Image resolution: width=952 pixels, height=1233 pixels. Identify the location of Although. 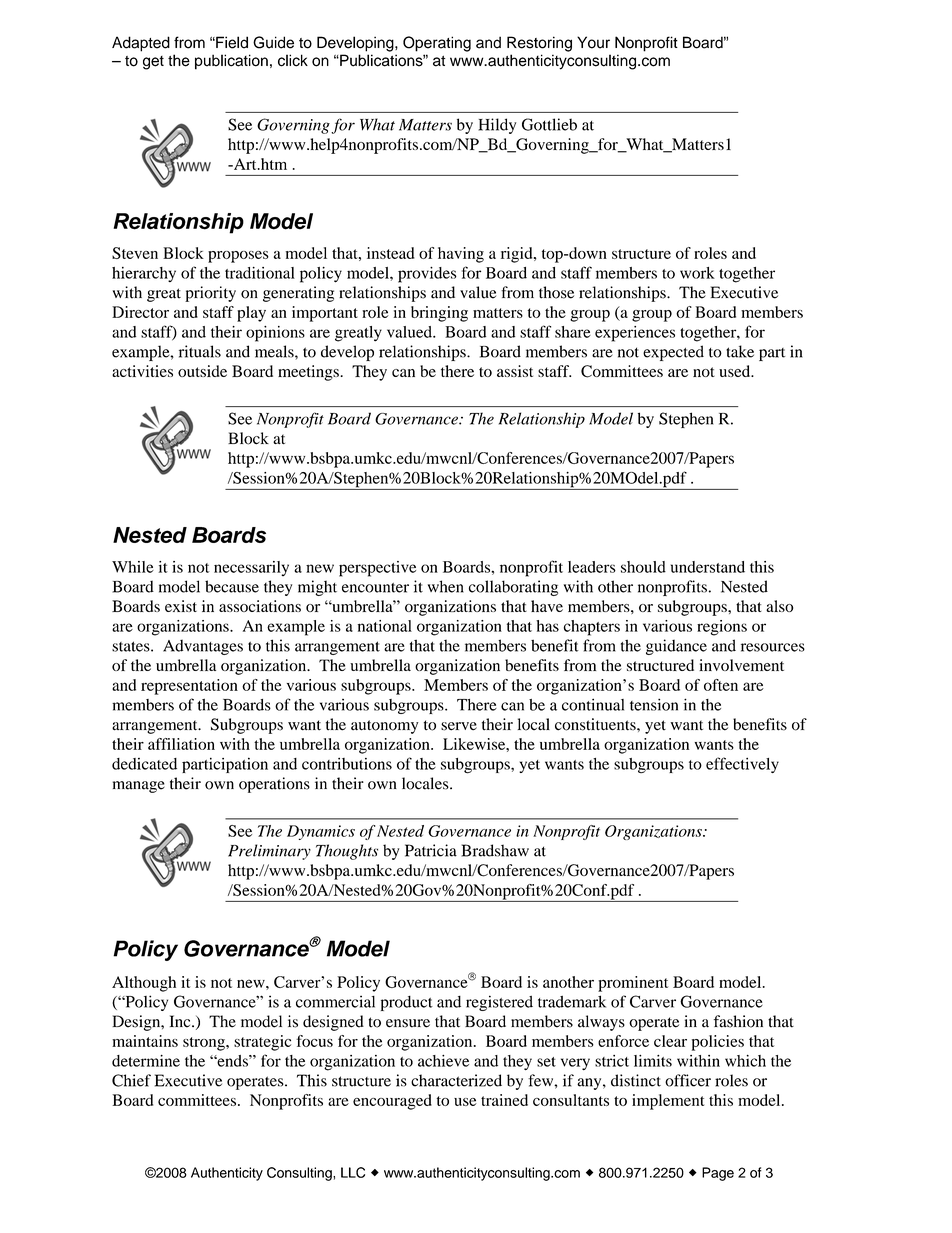
(144, 984).
